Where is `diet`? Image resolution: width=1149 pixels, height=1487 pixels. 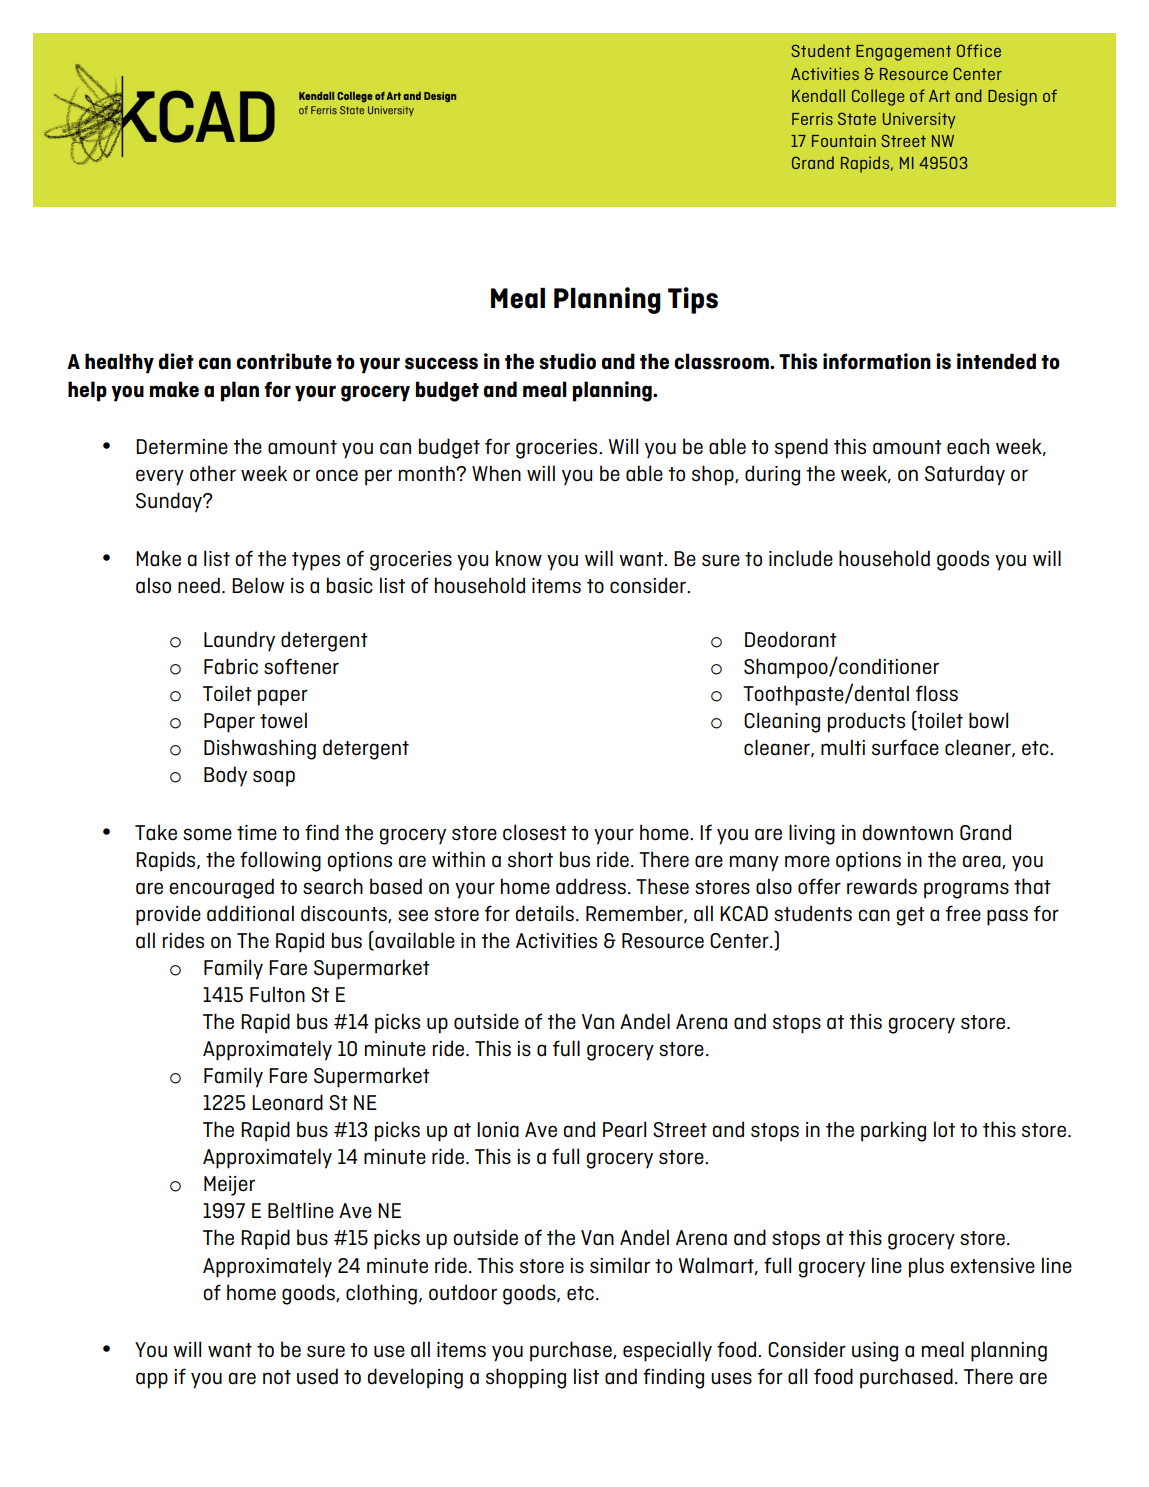
diet is located at coordinates (176, 361).
